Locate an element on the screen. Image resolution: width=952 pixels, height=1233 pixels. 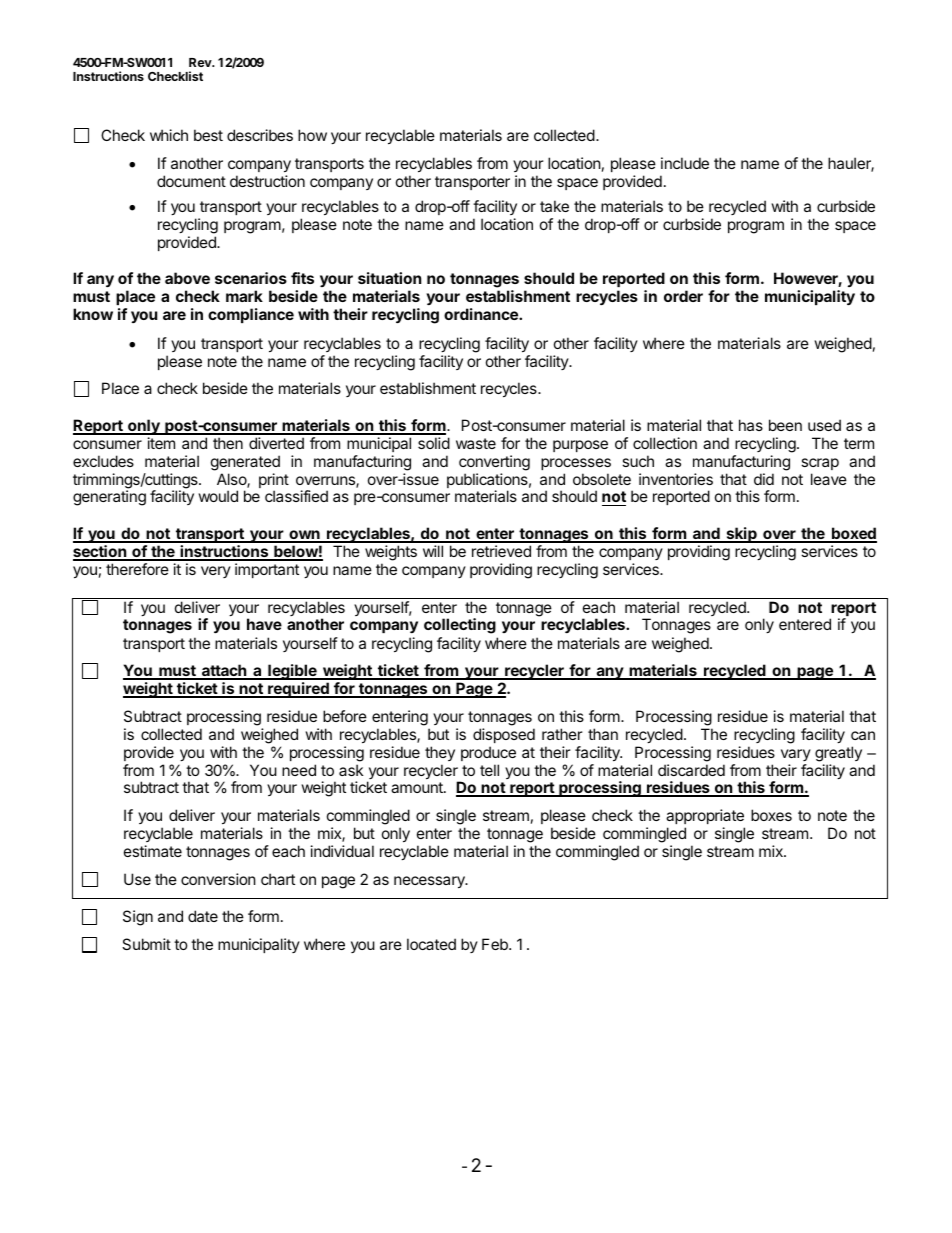
include is located at coordinates (685, 163).
